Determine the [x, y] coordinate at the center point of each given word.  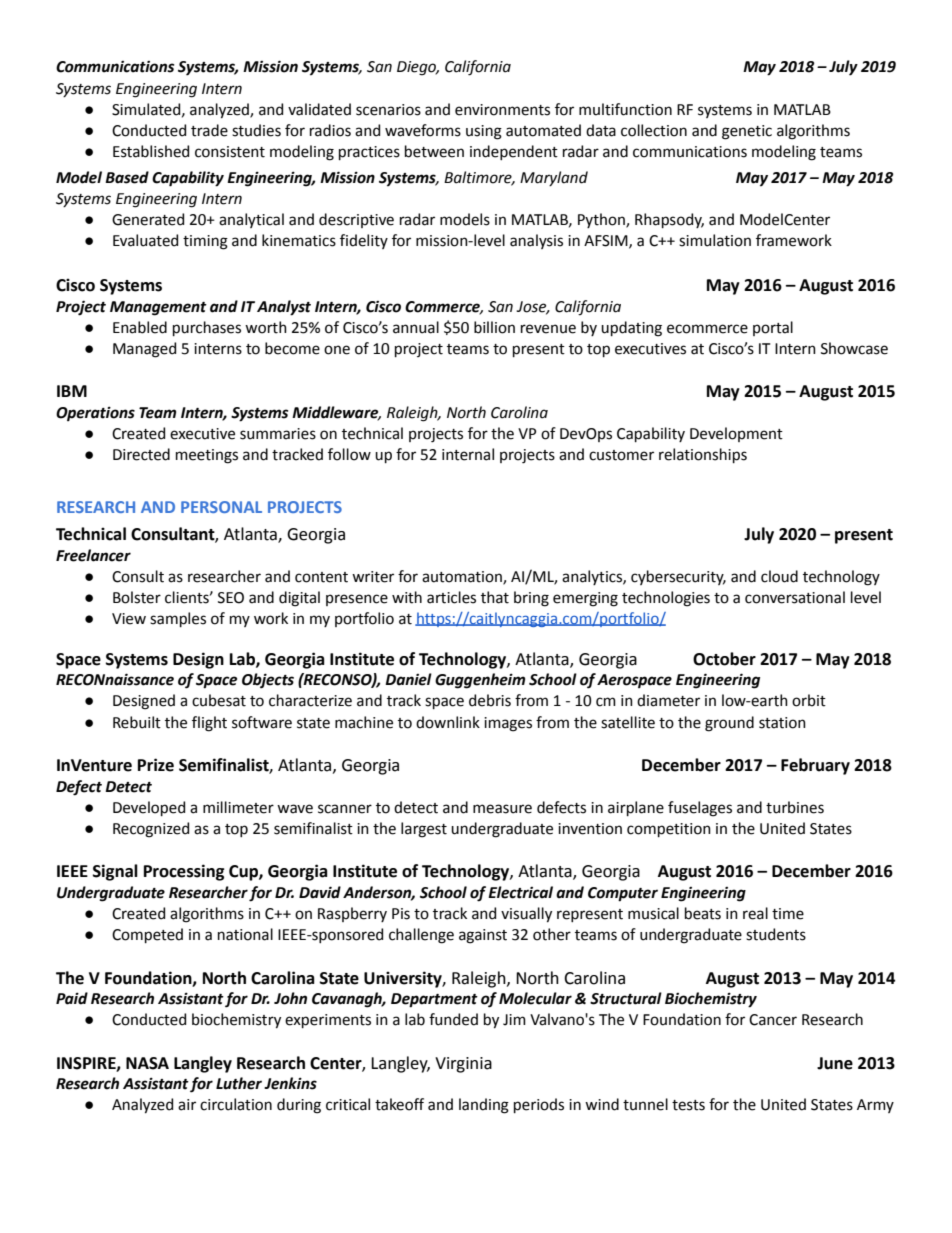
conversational [795, 597]
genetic [747, 132]
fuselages [700, 809]
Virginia [463, 1065]
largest [424, 830]
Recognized [151, 830]
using [484, 132]
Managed [144, 350]
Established [151, 151]
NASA [147, 1063]
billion [494, 327]
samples [178, 619]
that [495, 597]
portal [773, 328]
